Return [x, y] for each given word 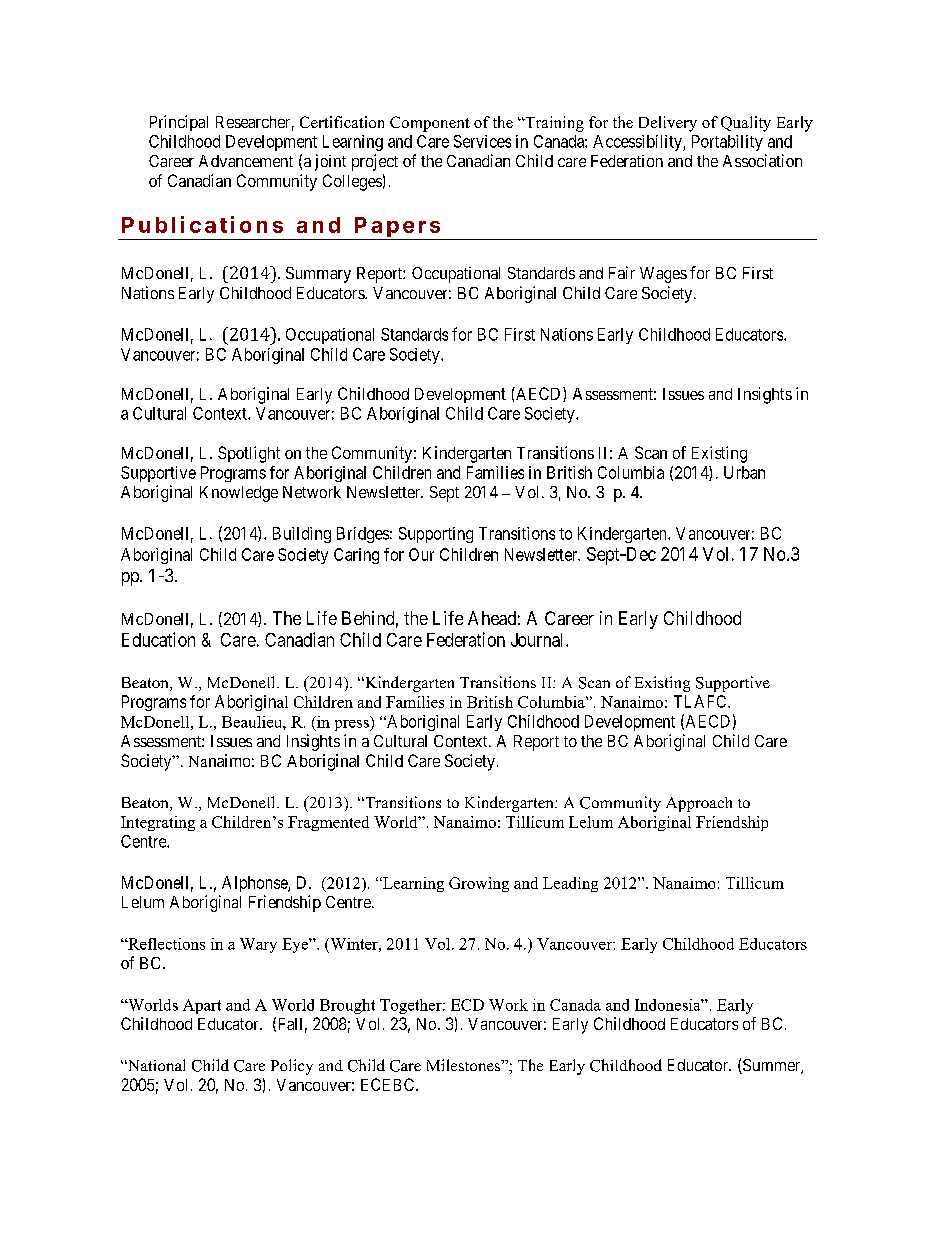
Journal [539, 640]
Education [158, 639]
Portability [727, 143]
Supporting [436, 535]
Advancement [246, 161]
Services [482, 141]
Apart [202, 1006]
